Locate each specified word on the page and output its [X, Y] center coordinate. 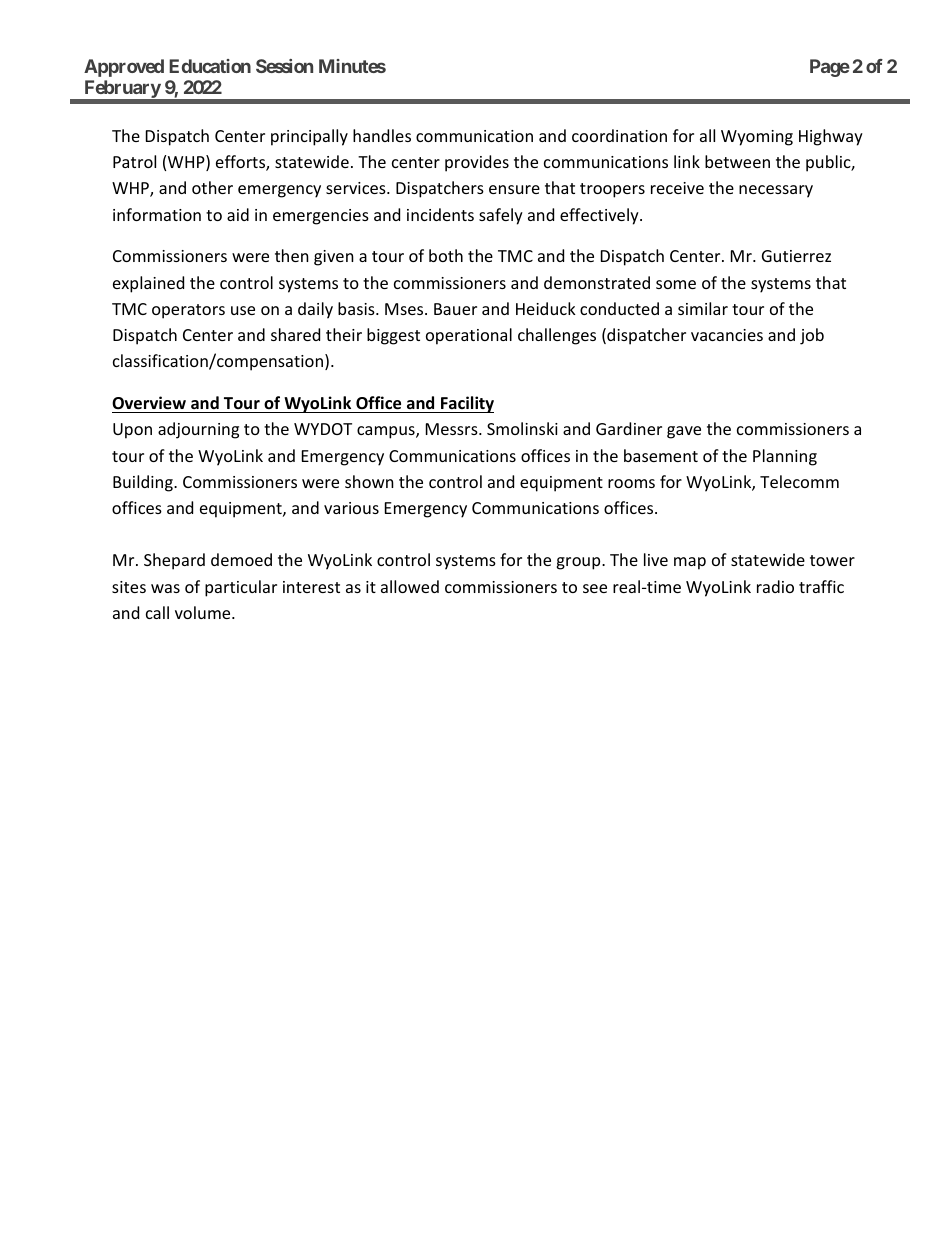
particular [241, 588]
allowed [410, 586]
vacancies [727, 335]
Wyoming [757, 138]
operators [188, 311]
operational [469, 336]
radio [775, 586]
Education [210, 66]
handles [382, 135]
